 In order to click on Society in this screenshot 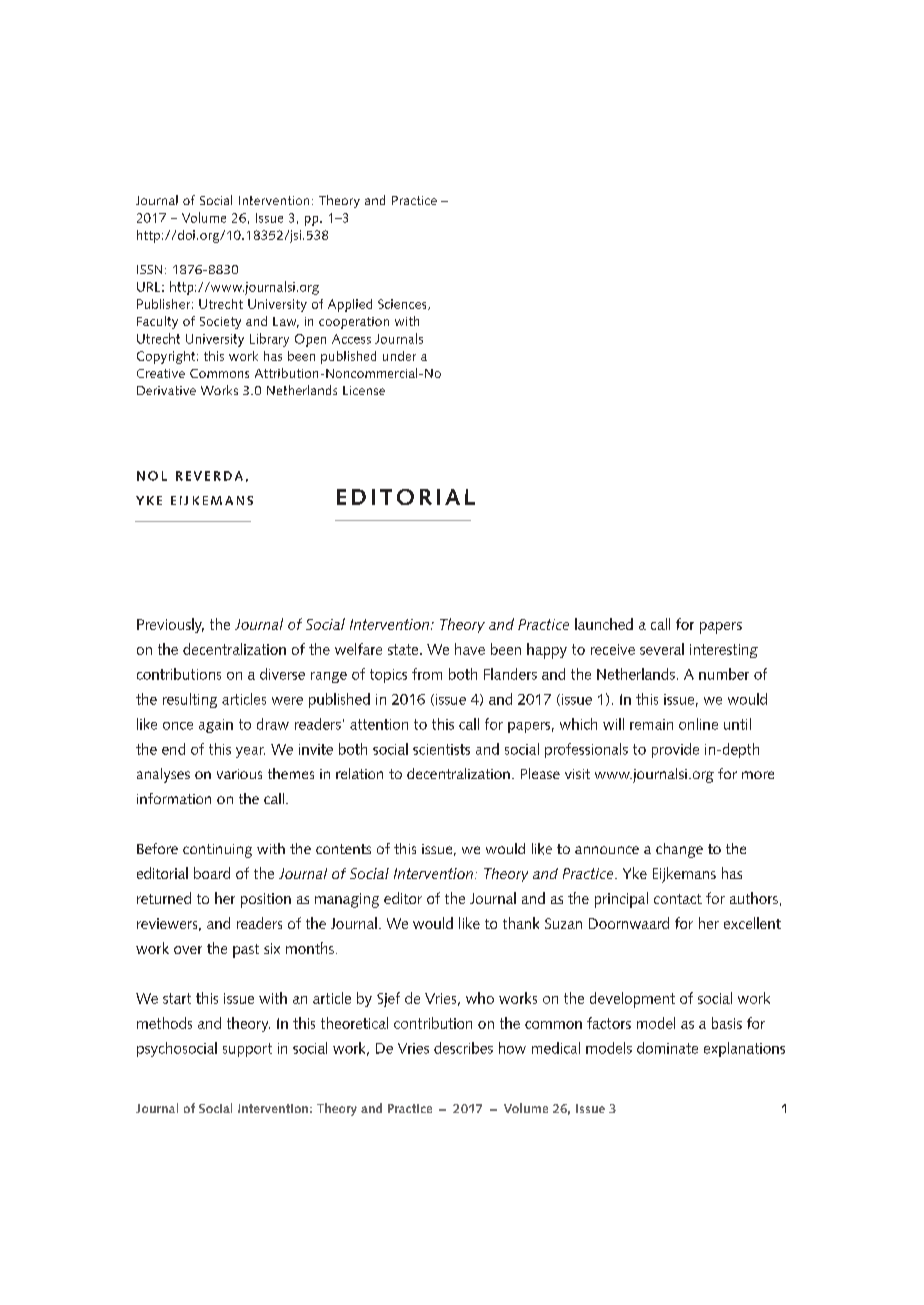, I will do `click(220, 323)`.
